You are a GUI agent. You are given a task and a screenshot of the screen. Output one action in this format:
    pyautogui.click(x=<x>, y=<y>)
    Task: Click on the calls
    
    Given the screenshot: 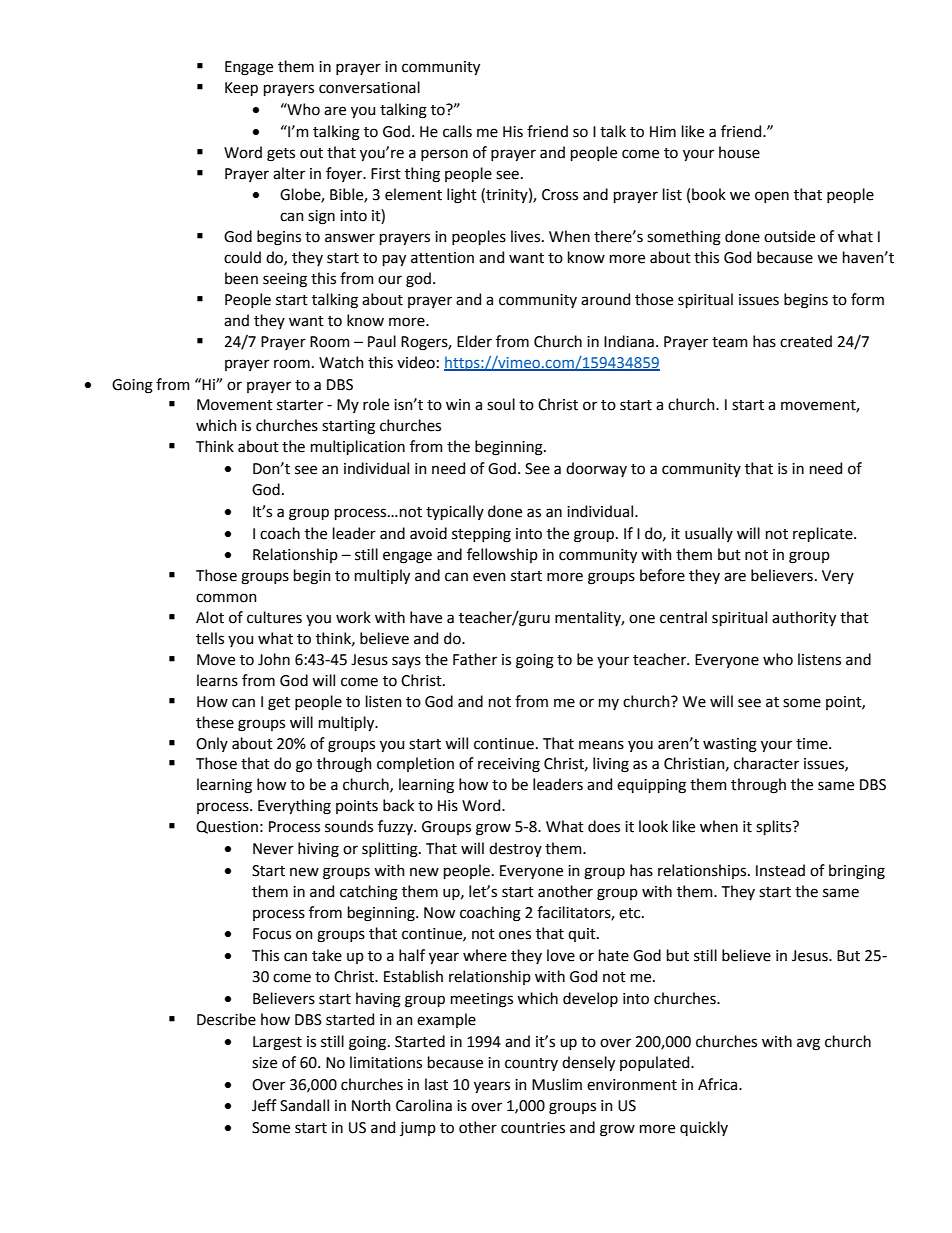 What is the action you would take?
    pyautogui.click(x=457, y=131)
